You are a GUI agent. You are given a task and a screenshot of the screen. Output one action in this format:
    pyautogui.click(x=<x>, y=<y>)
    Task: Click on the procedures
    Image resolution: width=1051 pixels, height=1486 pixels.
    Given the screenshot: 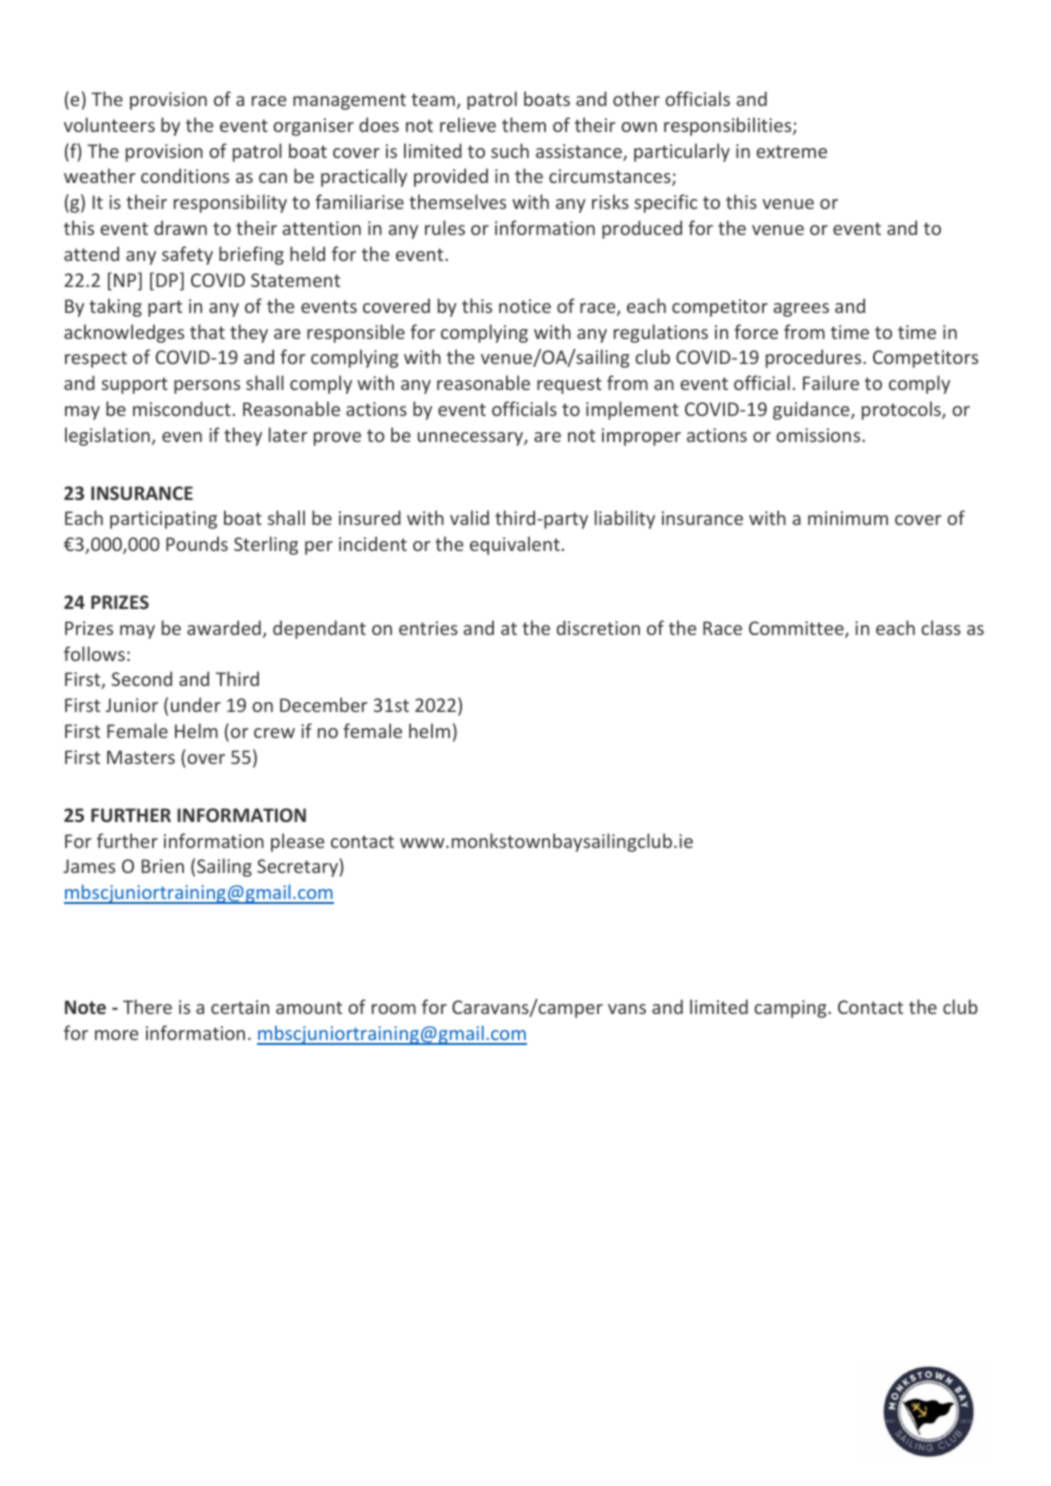 What is the action you would take?
    pyautogui.click(x=815, y=358)
